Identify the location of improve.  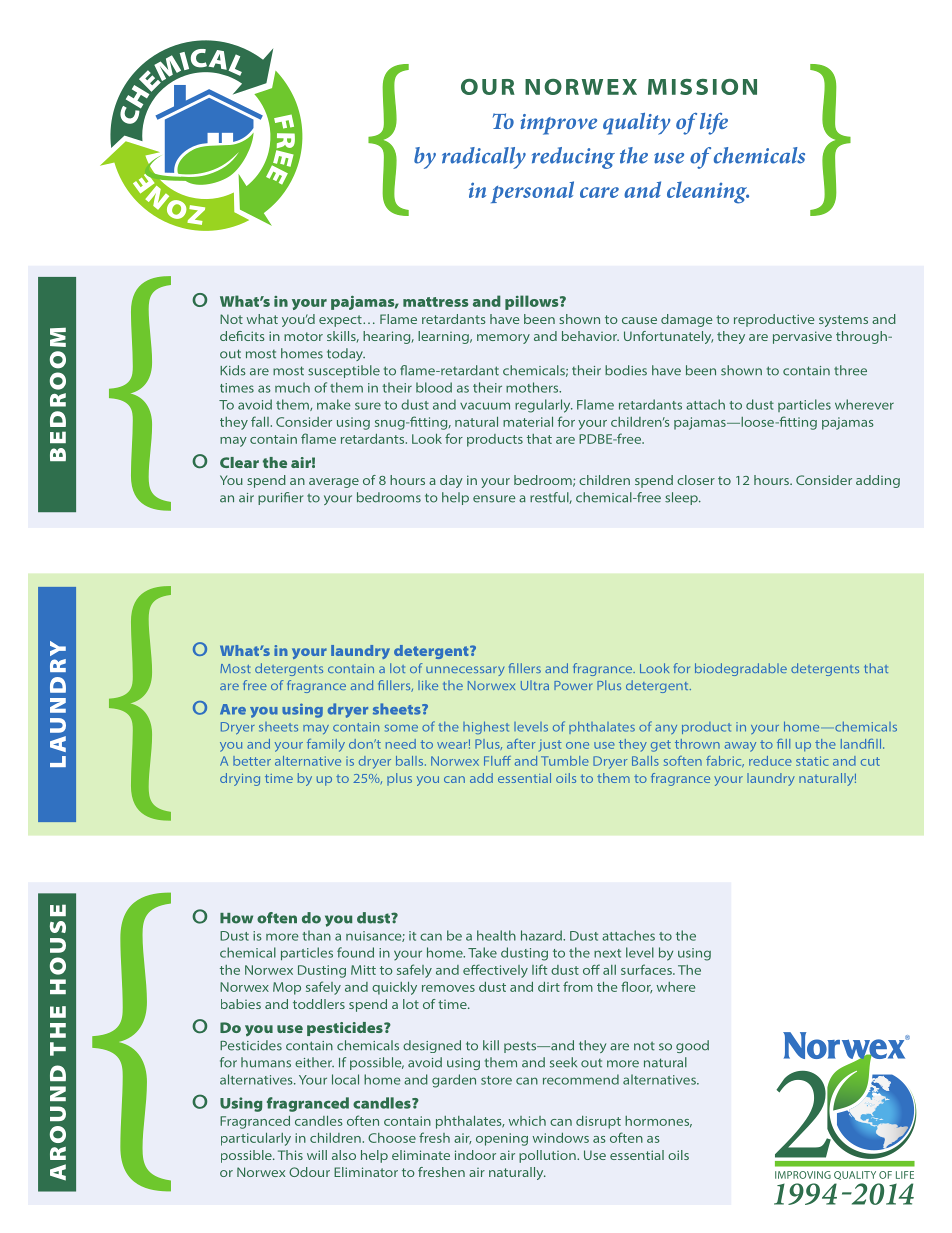
(559, 124).
